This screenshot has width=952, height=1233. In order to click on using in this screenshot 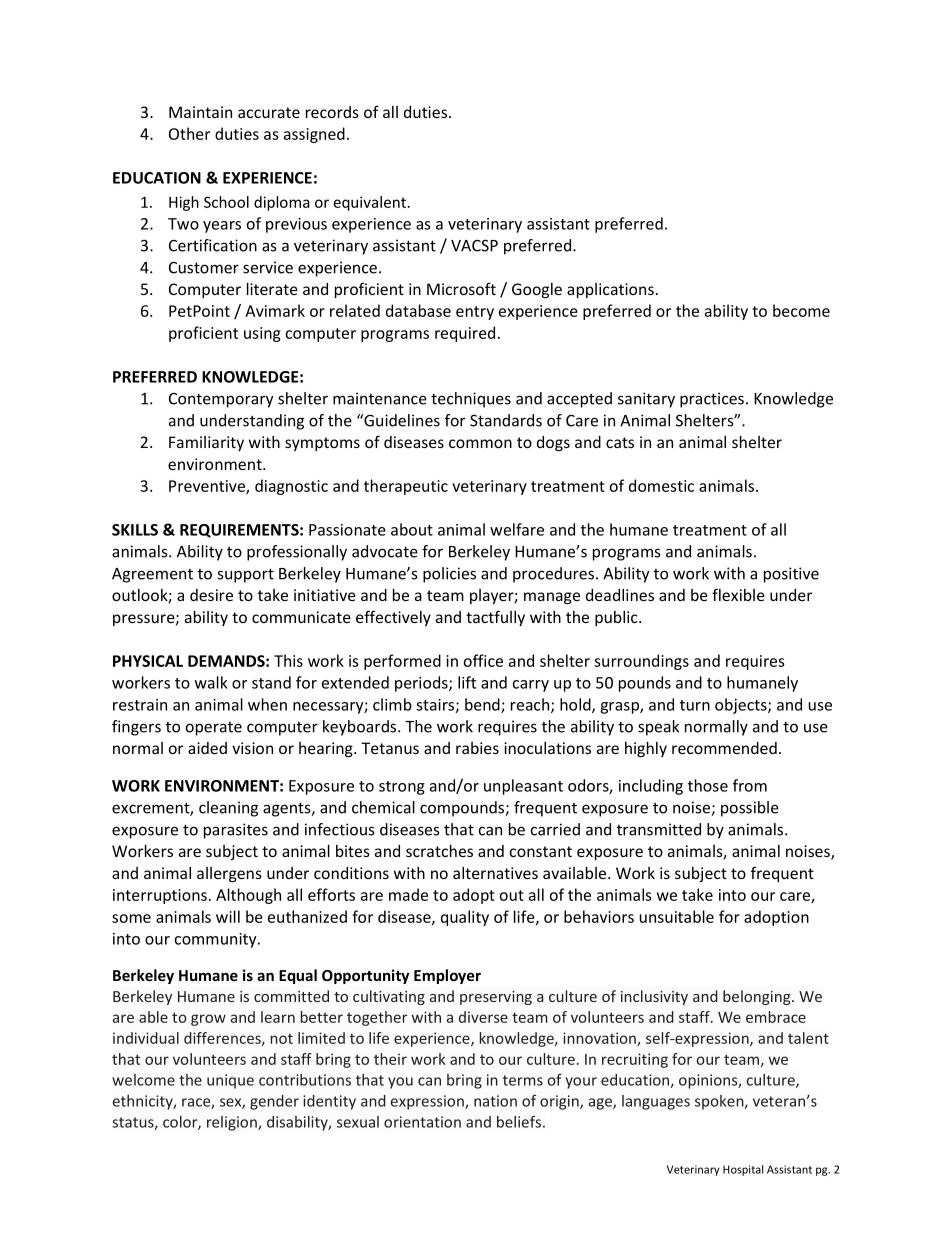, I will do `click(262, 334)`.
